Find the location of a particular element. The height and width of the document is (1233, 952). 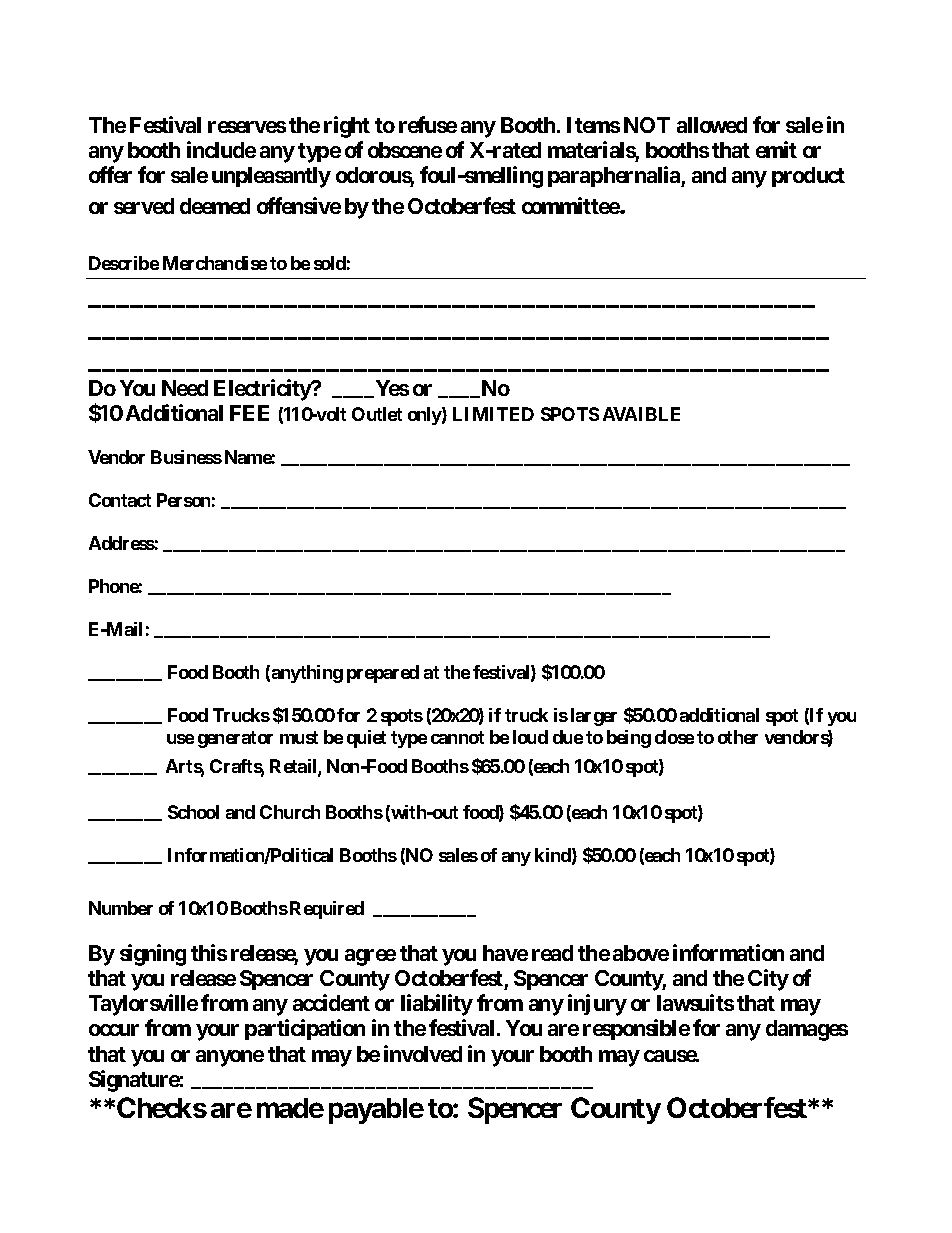

allowed is located at coordinates (712, 125).
